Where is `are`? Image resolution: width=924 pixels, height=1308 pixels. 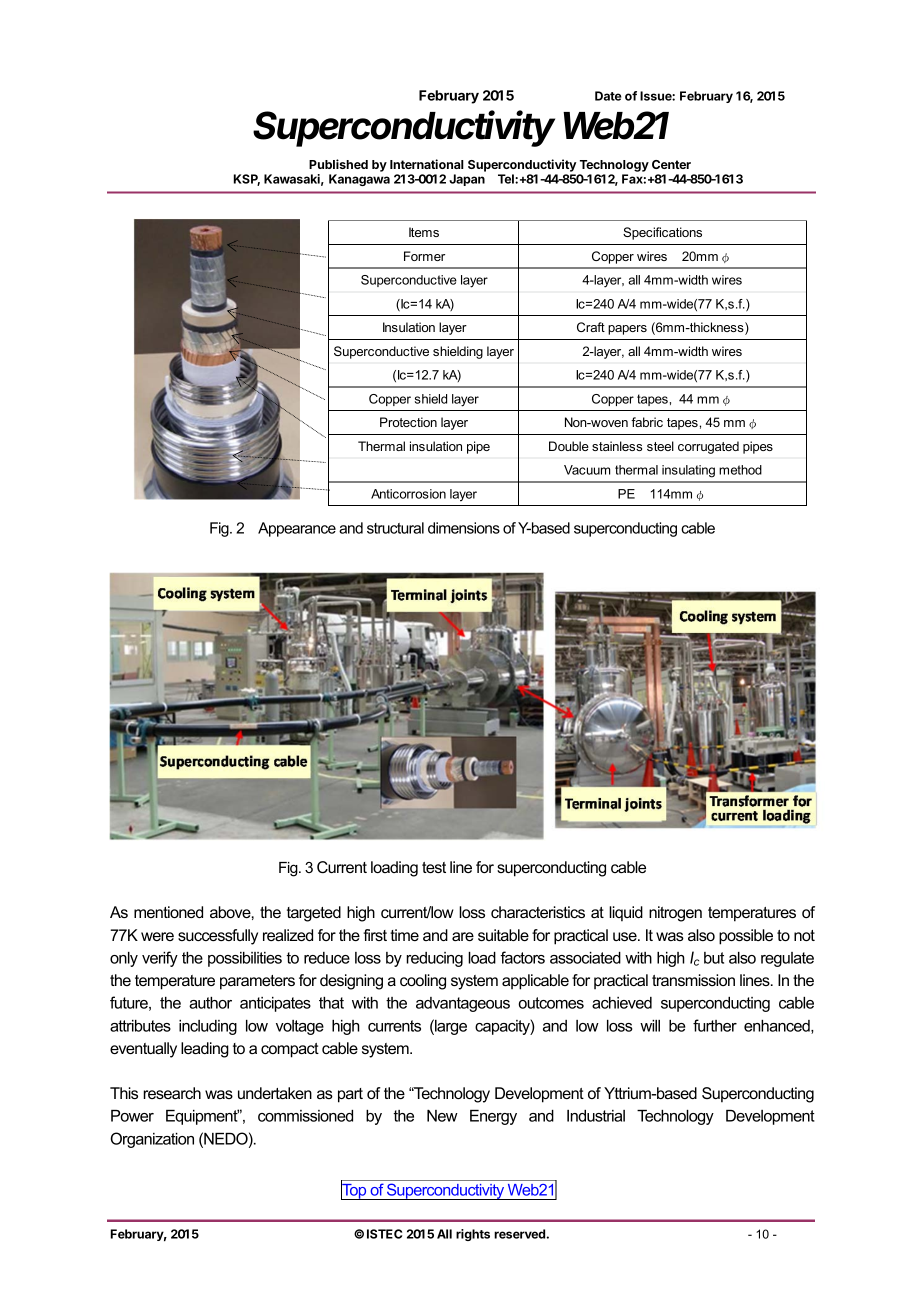 are is located at coordinates (463, 936).
